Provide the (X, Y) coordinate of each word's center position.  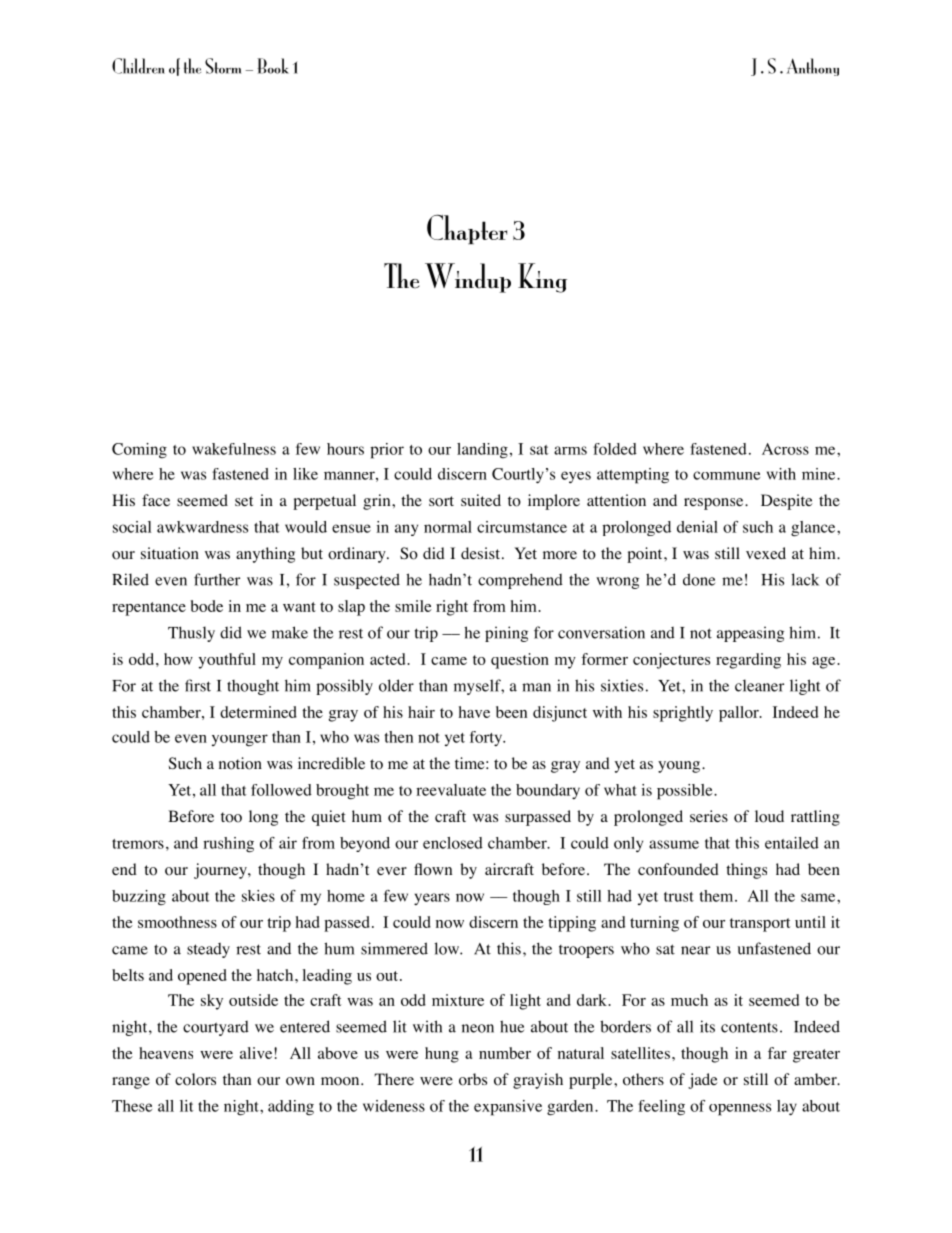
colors (195, 1079)
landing (482, 450)
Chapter (467, 229)
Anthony (813, 67)
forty (487, 738)
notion (240, 763)
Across (785, 449)
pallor (740, 714)
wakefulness (234, 449)
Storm (223, 66)
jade (703, 1081)
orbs (473, 1079)
